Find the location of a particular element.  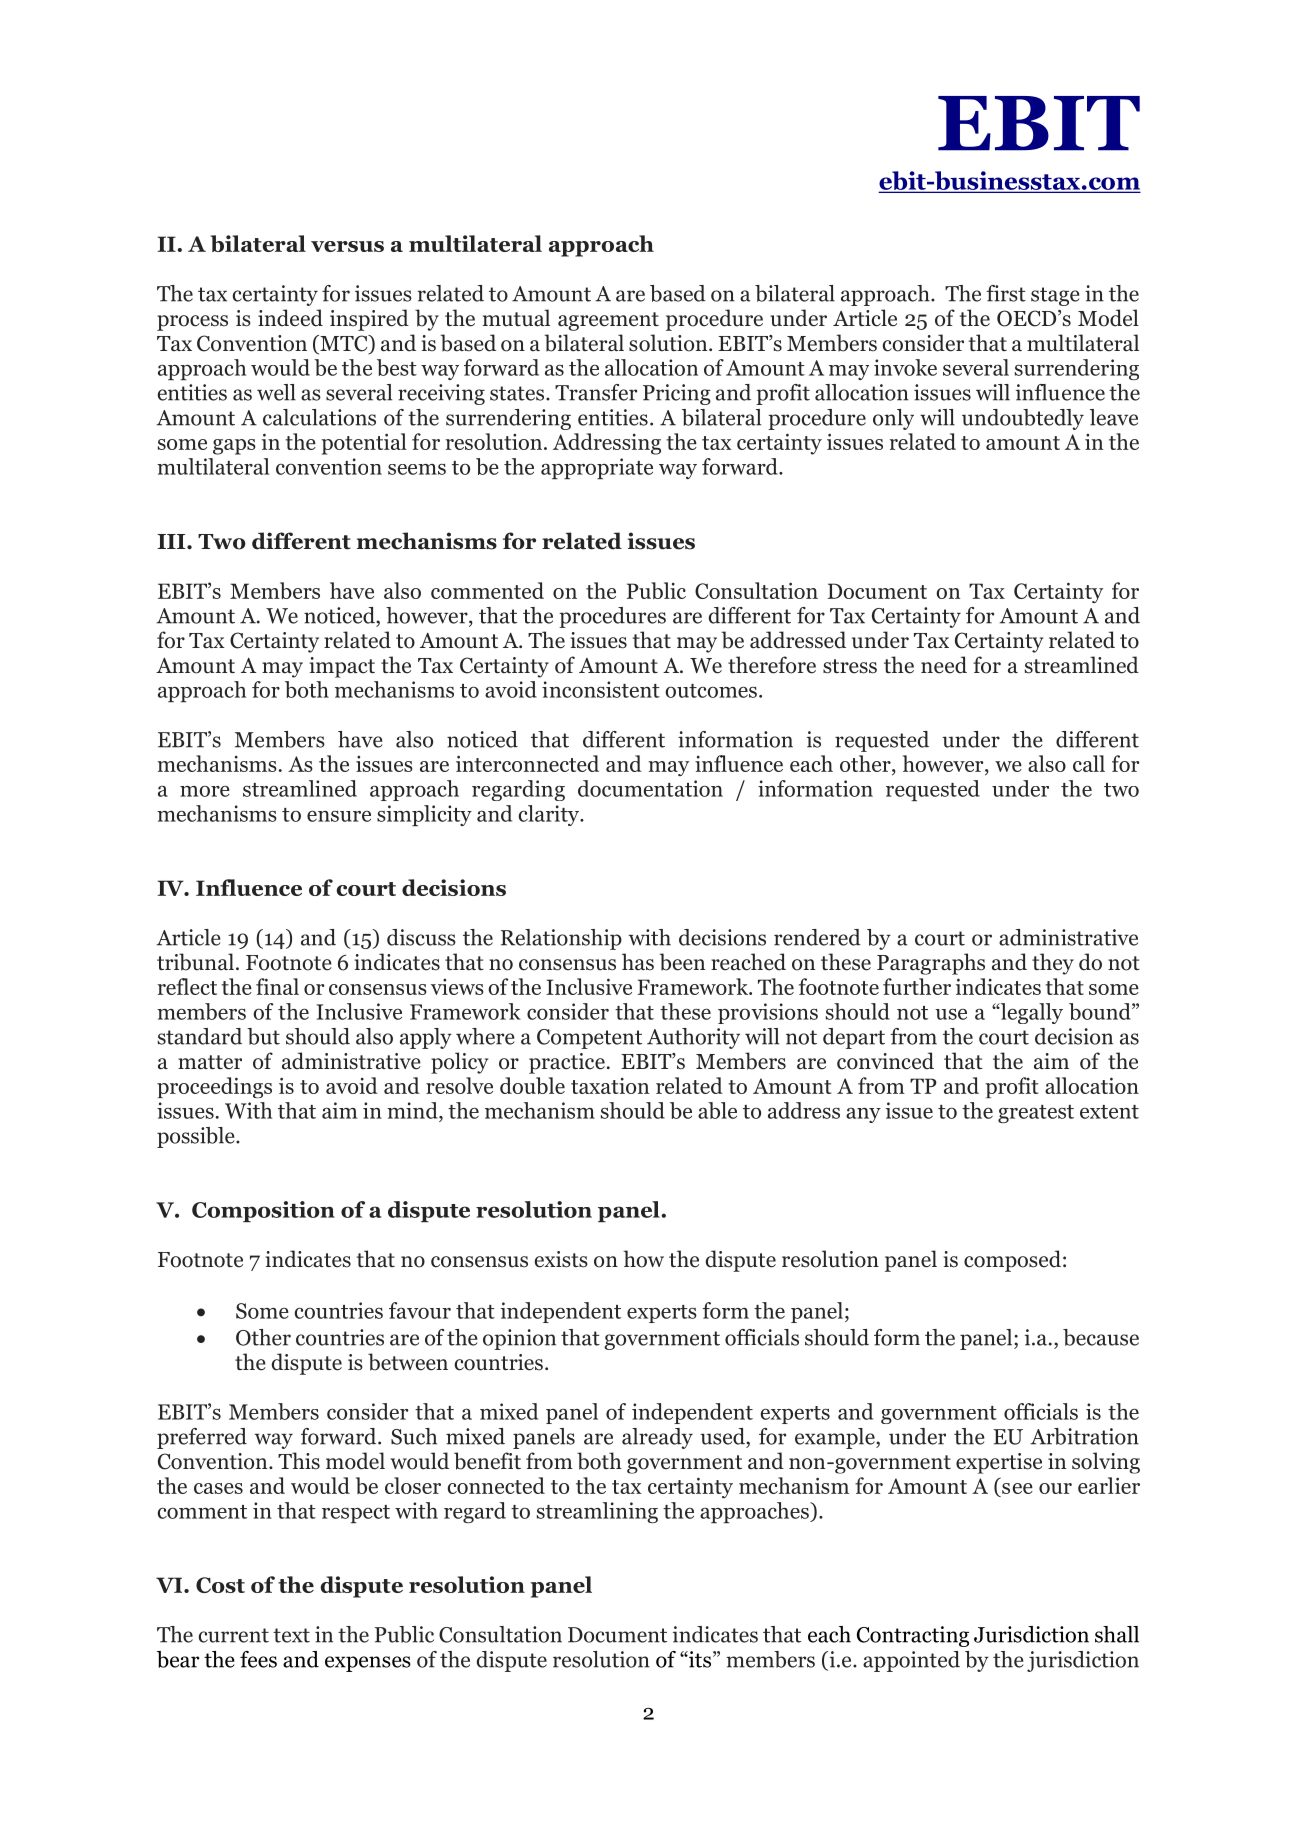

Contracting is located at coordinates (913, 1636).
